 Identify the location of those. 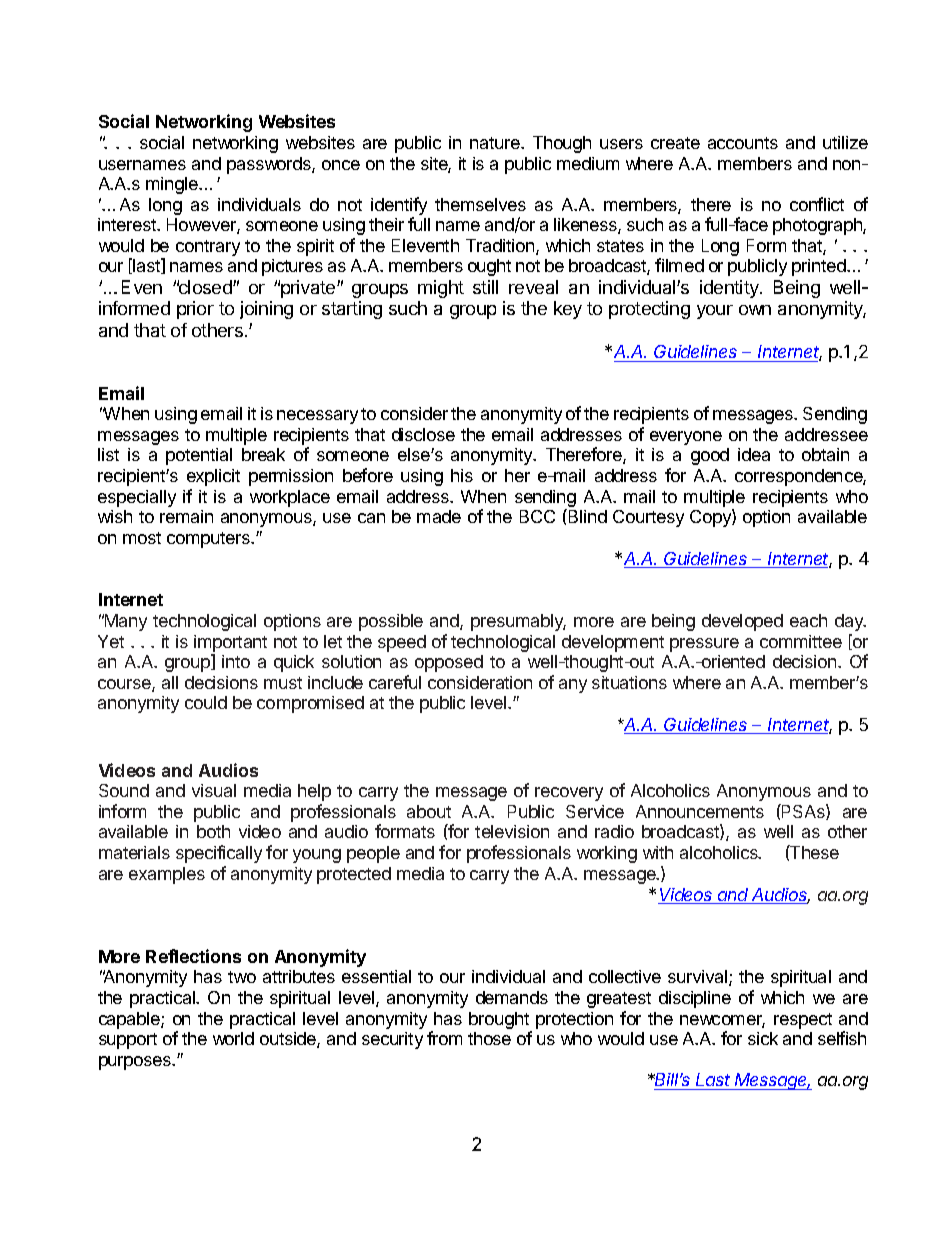
(489, 1038).
